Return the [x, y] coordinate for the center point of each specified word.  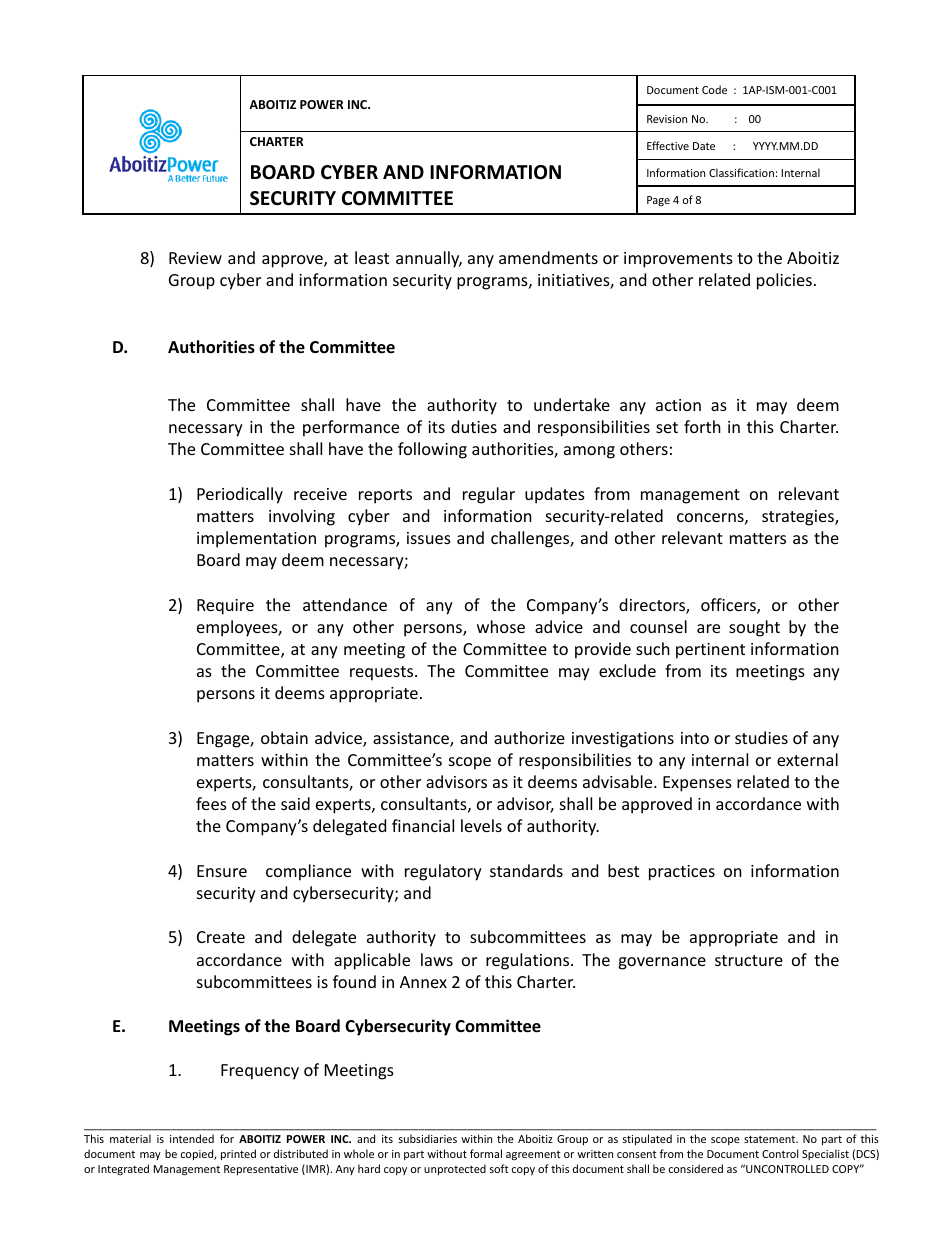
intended [192, 1138]
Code [714, 89]
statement [771, 1139]
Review [195, 258]
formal [486, 1153]
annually [429, 259]
